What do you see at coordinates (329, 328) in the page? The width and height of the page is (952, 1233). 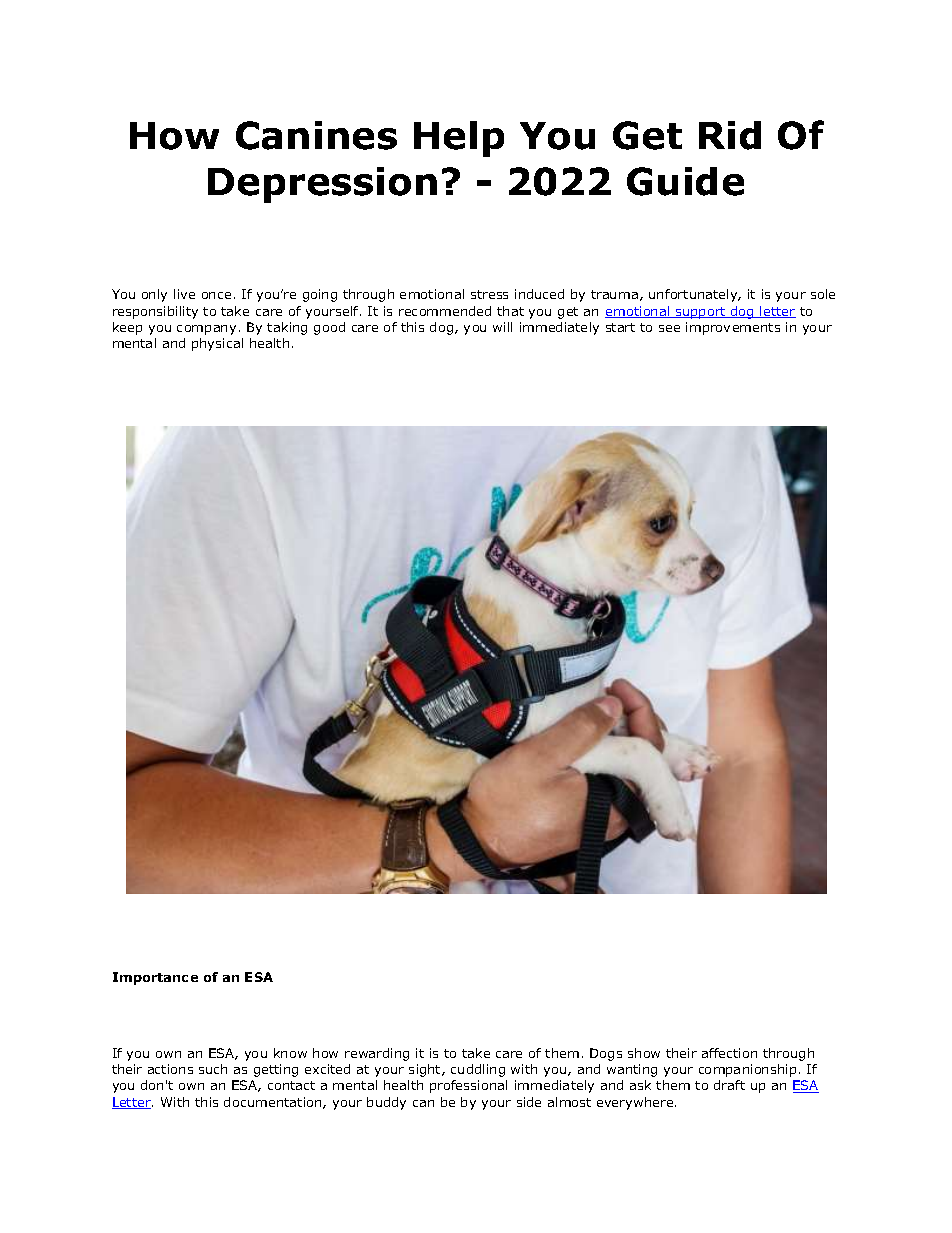 I see `good` at bounding box center [329, 328].
